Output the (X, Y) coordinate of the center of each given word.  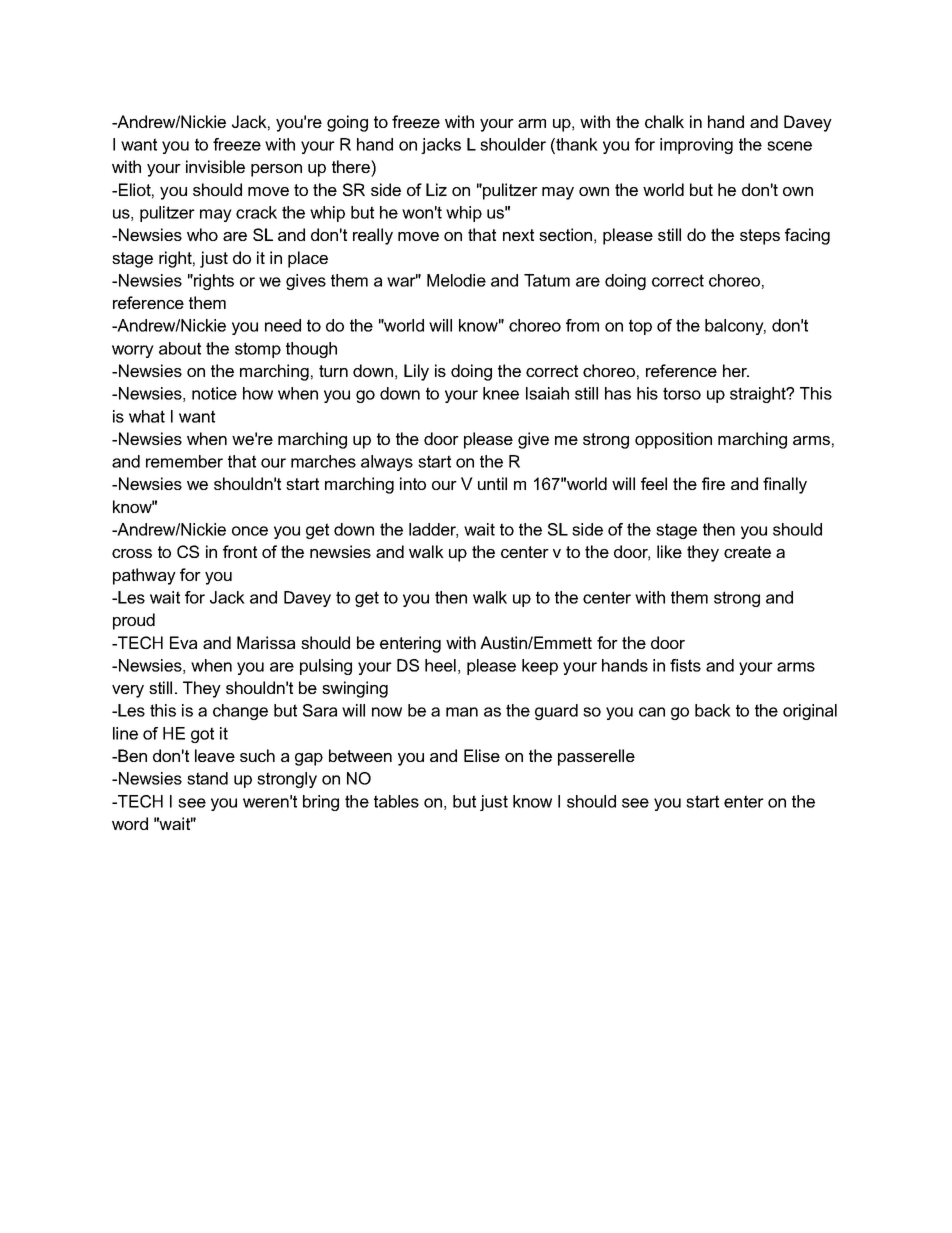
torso (682, 393)
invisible (215, 166)
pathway (144, 576)
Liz (436, 189)
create (747, 552)
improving (696, 146)
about (180, 348)
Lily (416, 372)
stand (207, 778)
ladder (433, 530)
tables (396, 801)
